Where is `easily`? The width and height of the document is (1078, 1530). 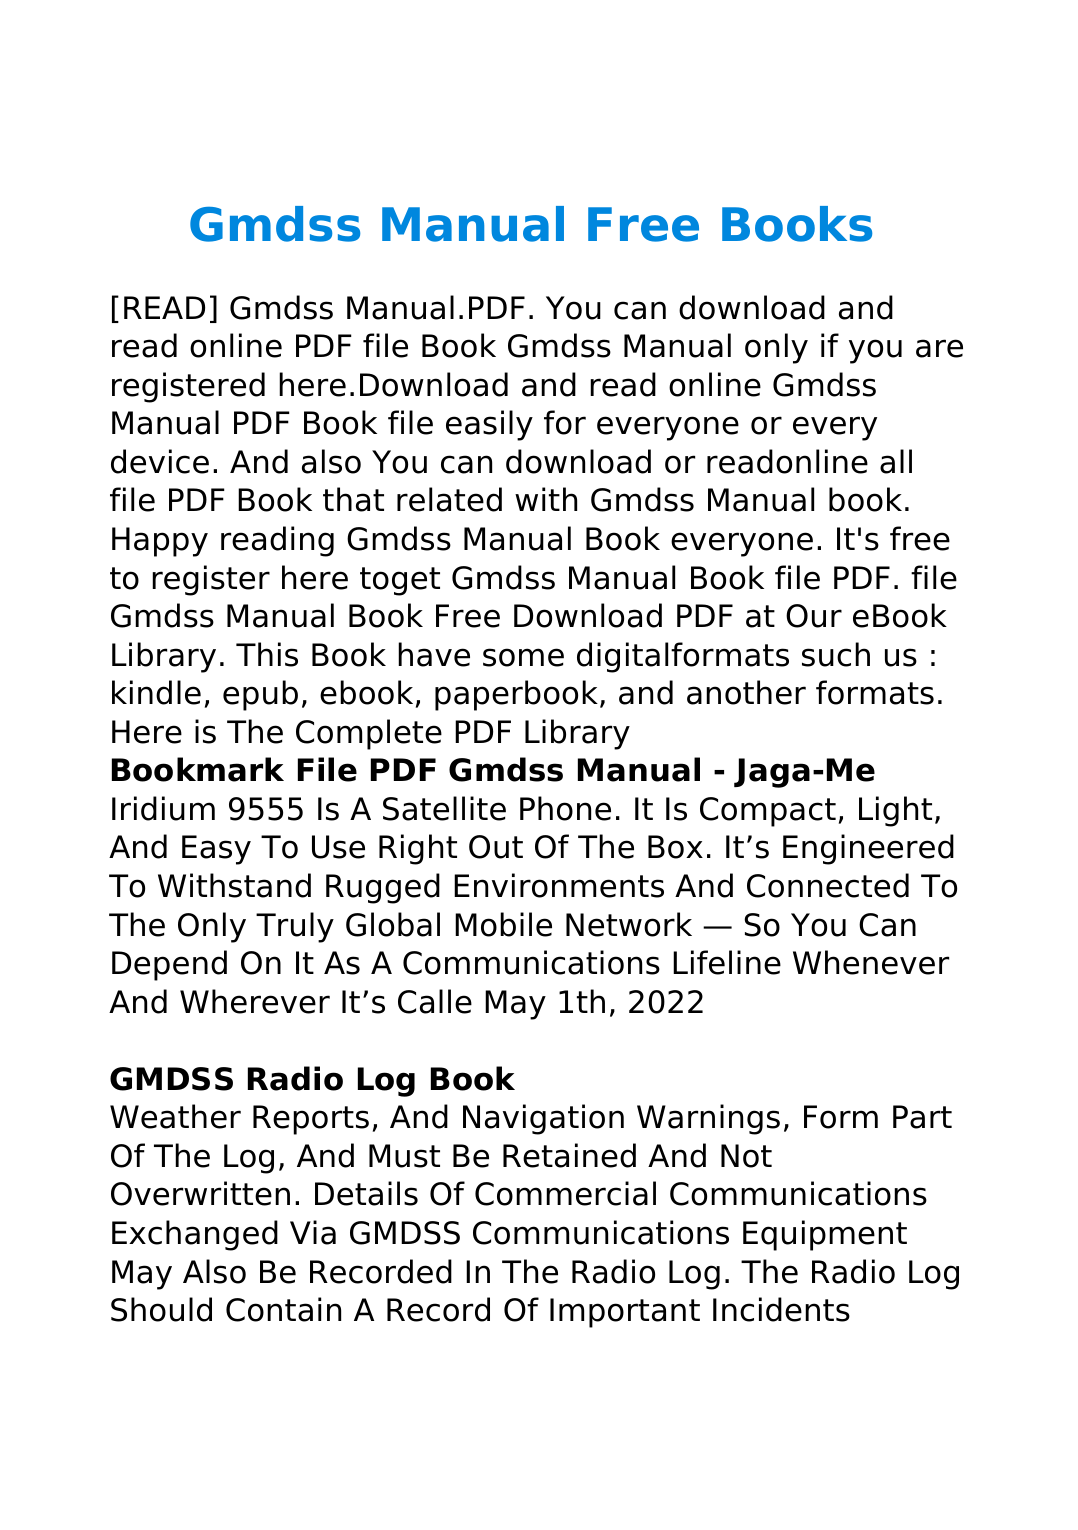 easily is located at coordinates (489, 425).
